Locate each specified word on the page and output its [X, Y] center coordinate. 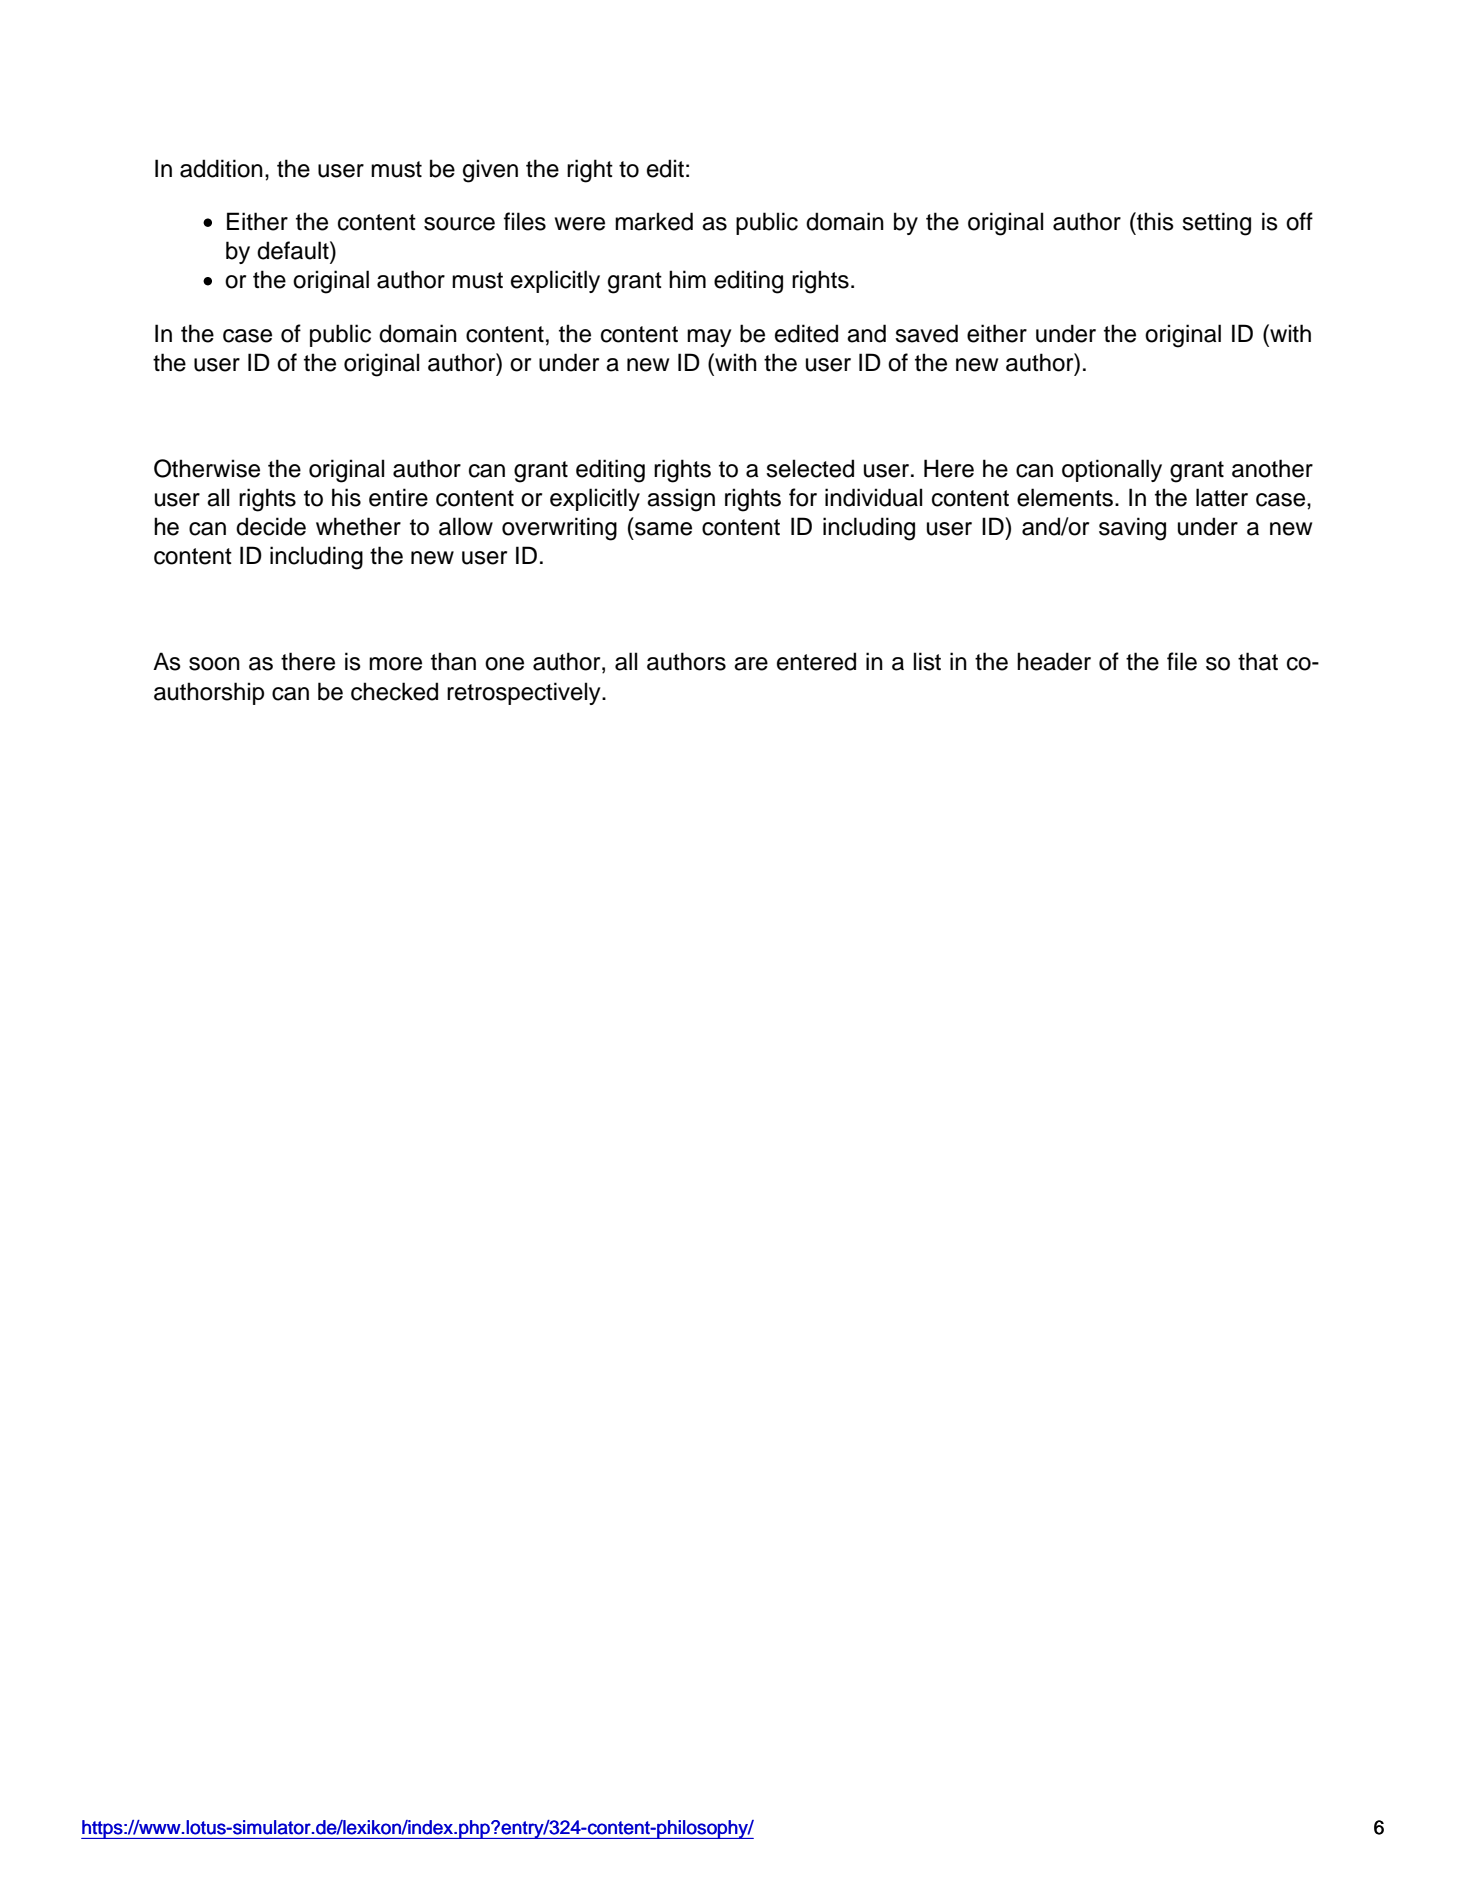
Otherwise [207, 468]
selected [810, 468]
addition [221, 168]
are [751, 664]
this [1154, 221]
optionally [1112, 470]
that [1258, 661]
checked [394, 691]
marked [654, 221]
